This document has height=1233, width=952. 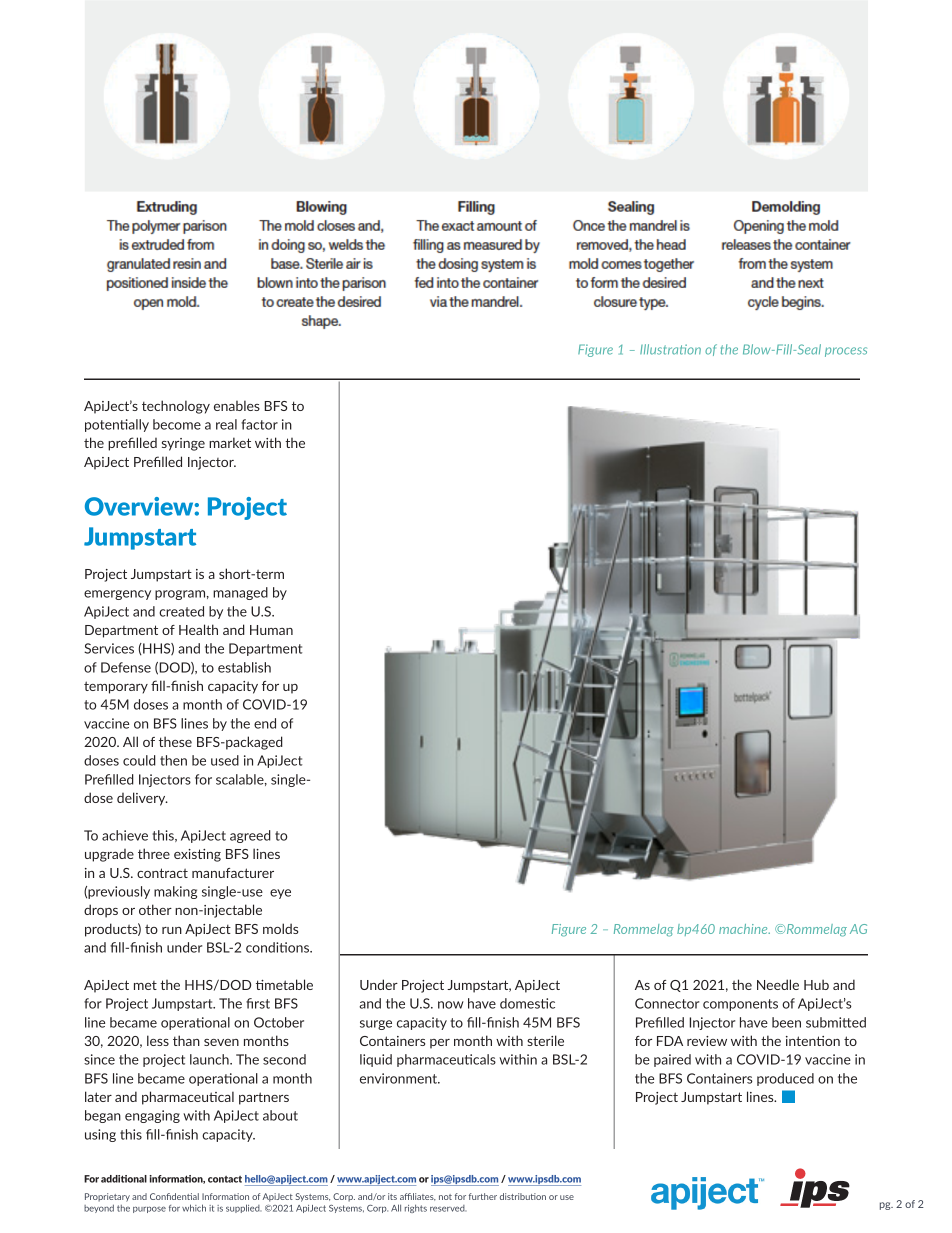 What do you see at coordinates (116, 687) in the document?
I see `temporary` at bounding box center [116, 687].
